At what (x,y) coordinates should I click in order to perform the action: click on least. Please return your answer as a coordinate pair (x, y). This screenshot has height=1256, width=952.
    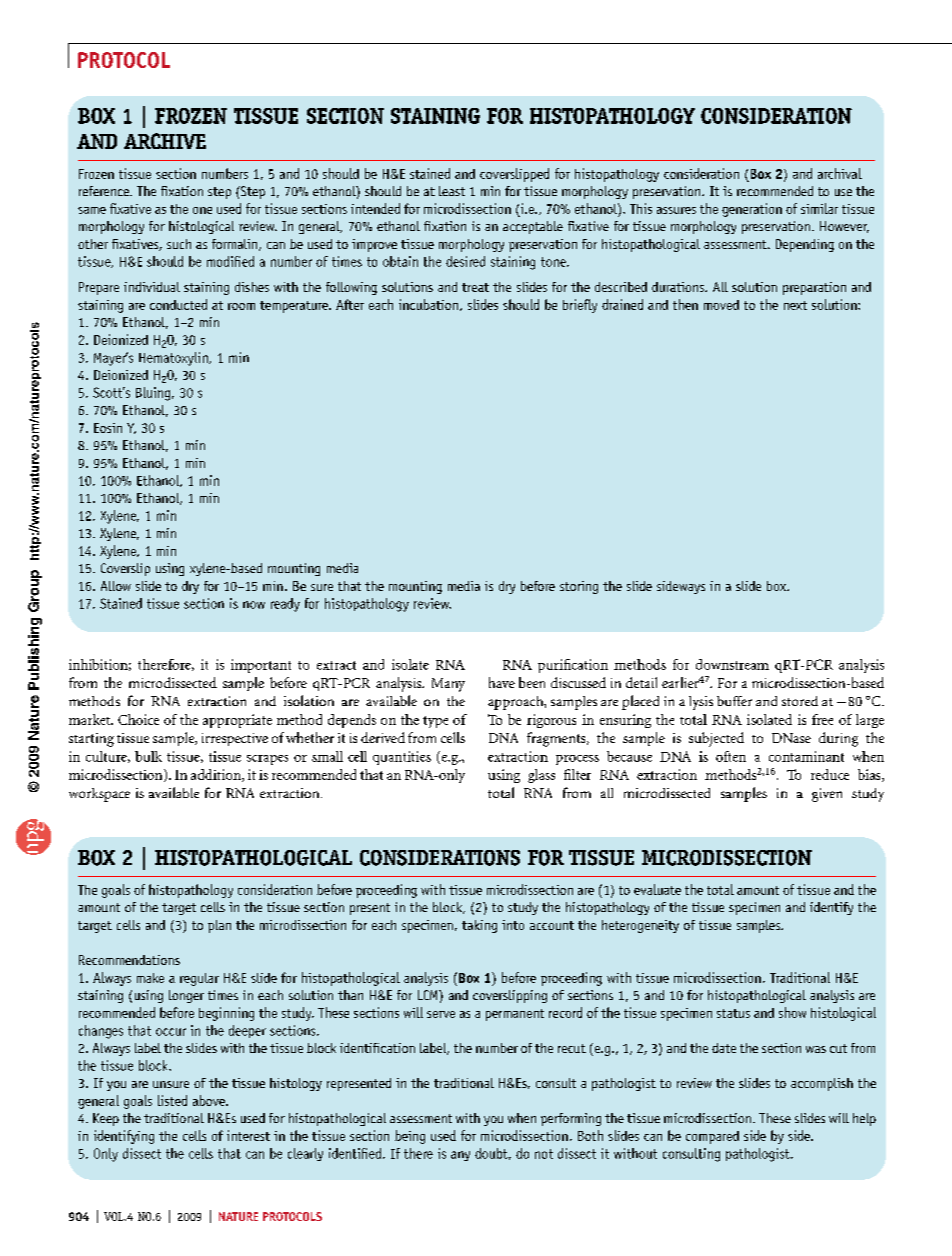
    Looking at the image, I should click on (452, 191).
